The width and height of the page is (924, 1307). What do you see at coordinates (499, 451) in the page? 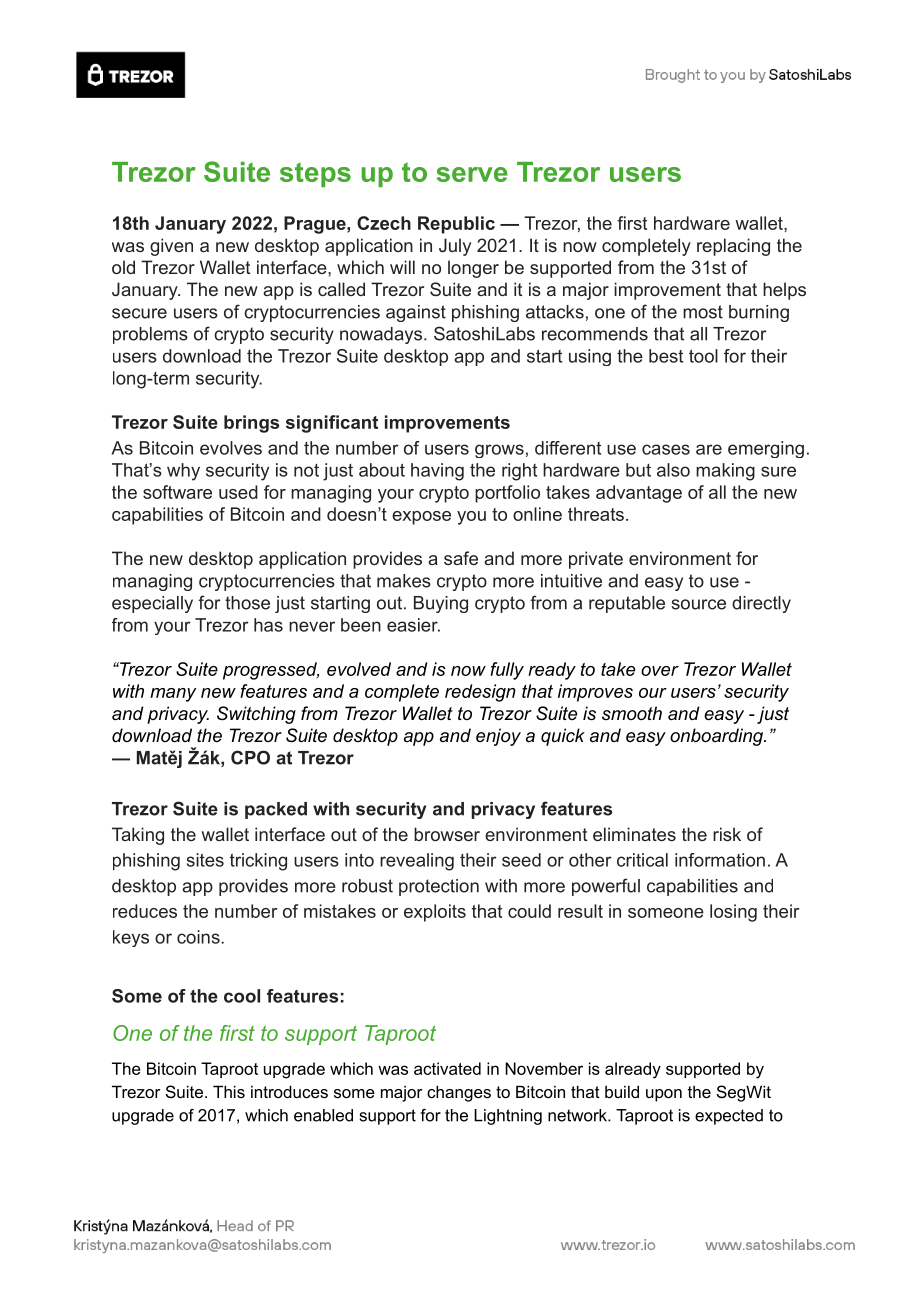
I see `grows` at bounding box center [499, 451].
